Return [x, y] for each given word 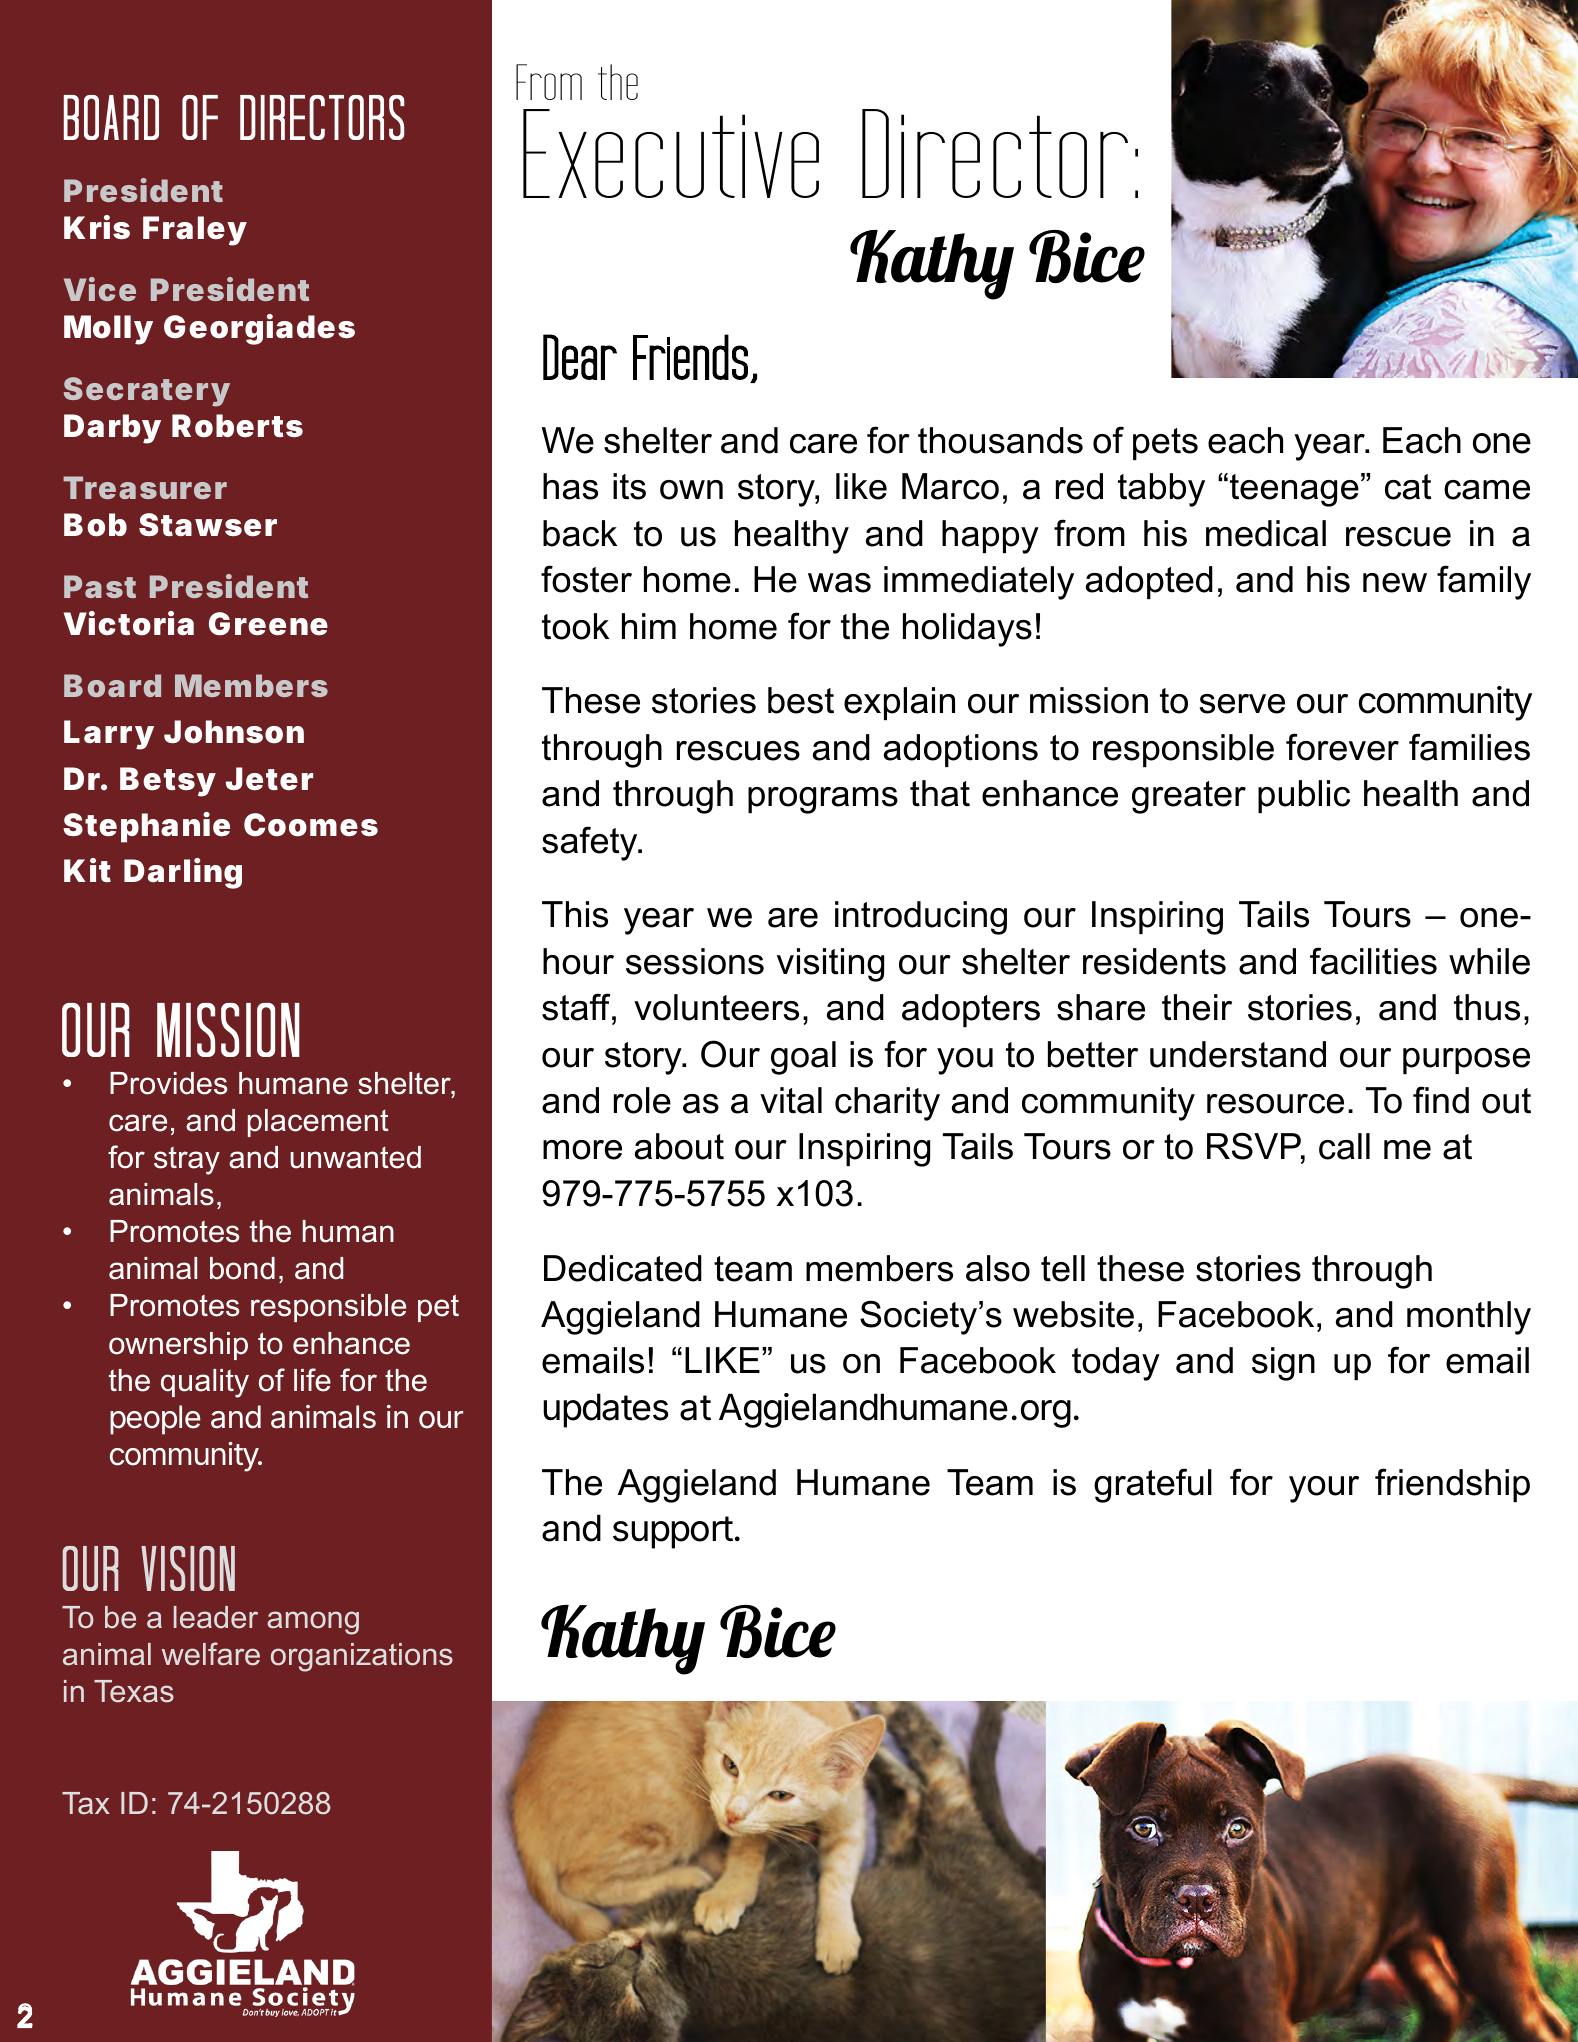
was [839, 583]
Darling [183, 873]
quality [205, 1383]
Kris [97, 227]
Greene [268, 624]
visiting [830, 965]
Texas [134, 1691]
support [673, 1532]
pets [1165, 444]
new [1395, 583]
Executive [671, 153]
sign [1283, 1364]
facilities [1373, 961]
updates [606, 1410]
